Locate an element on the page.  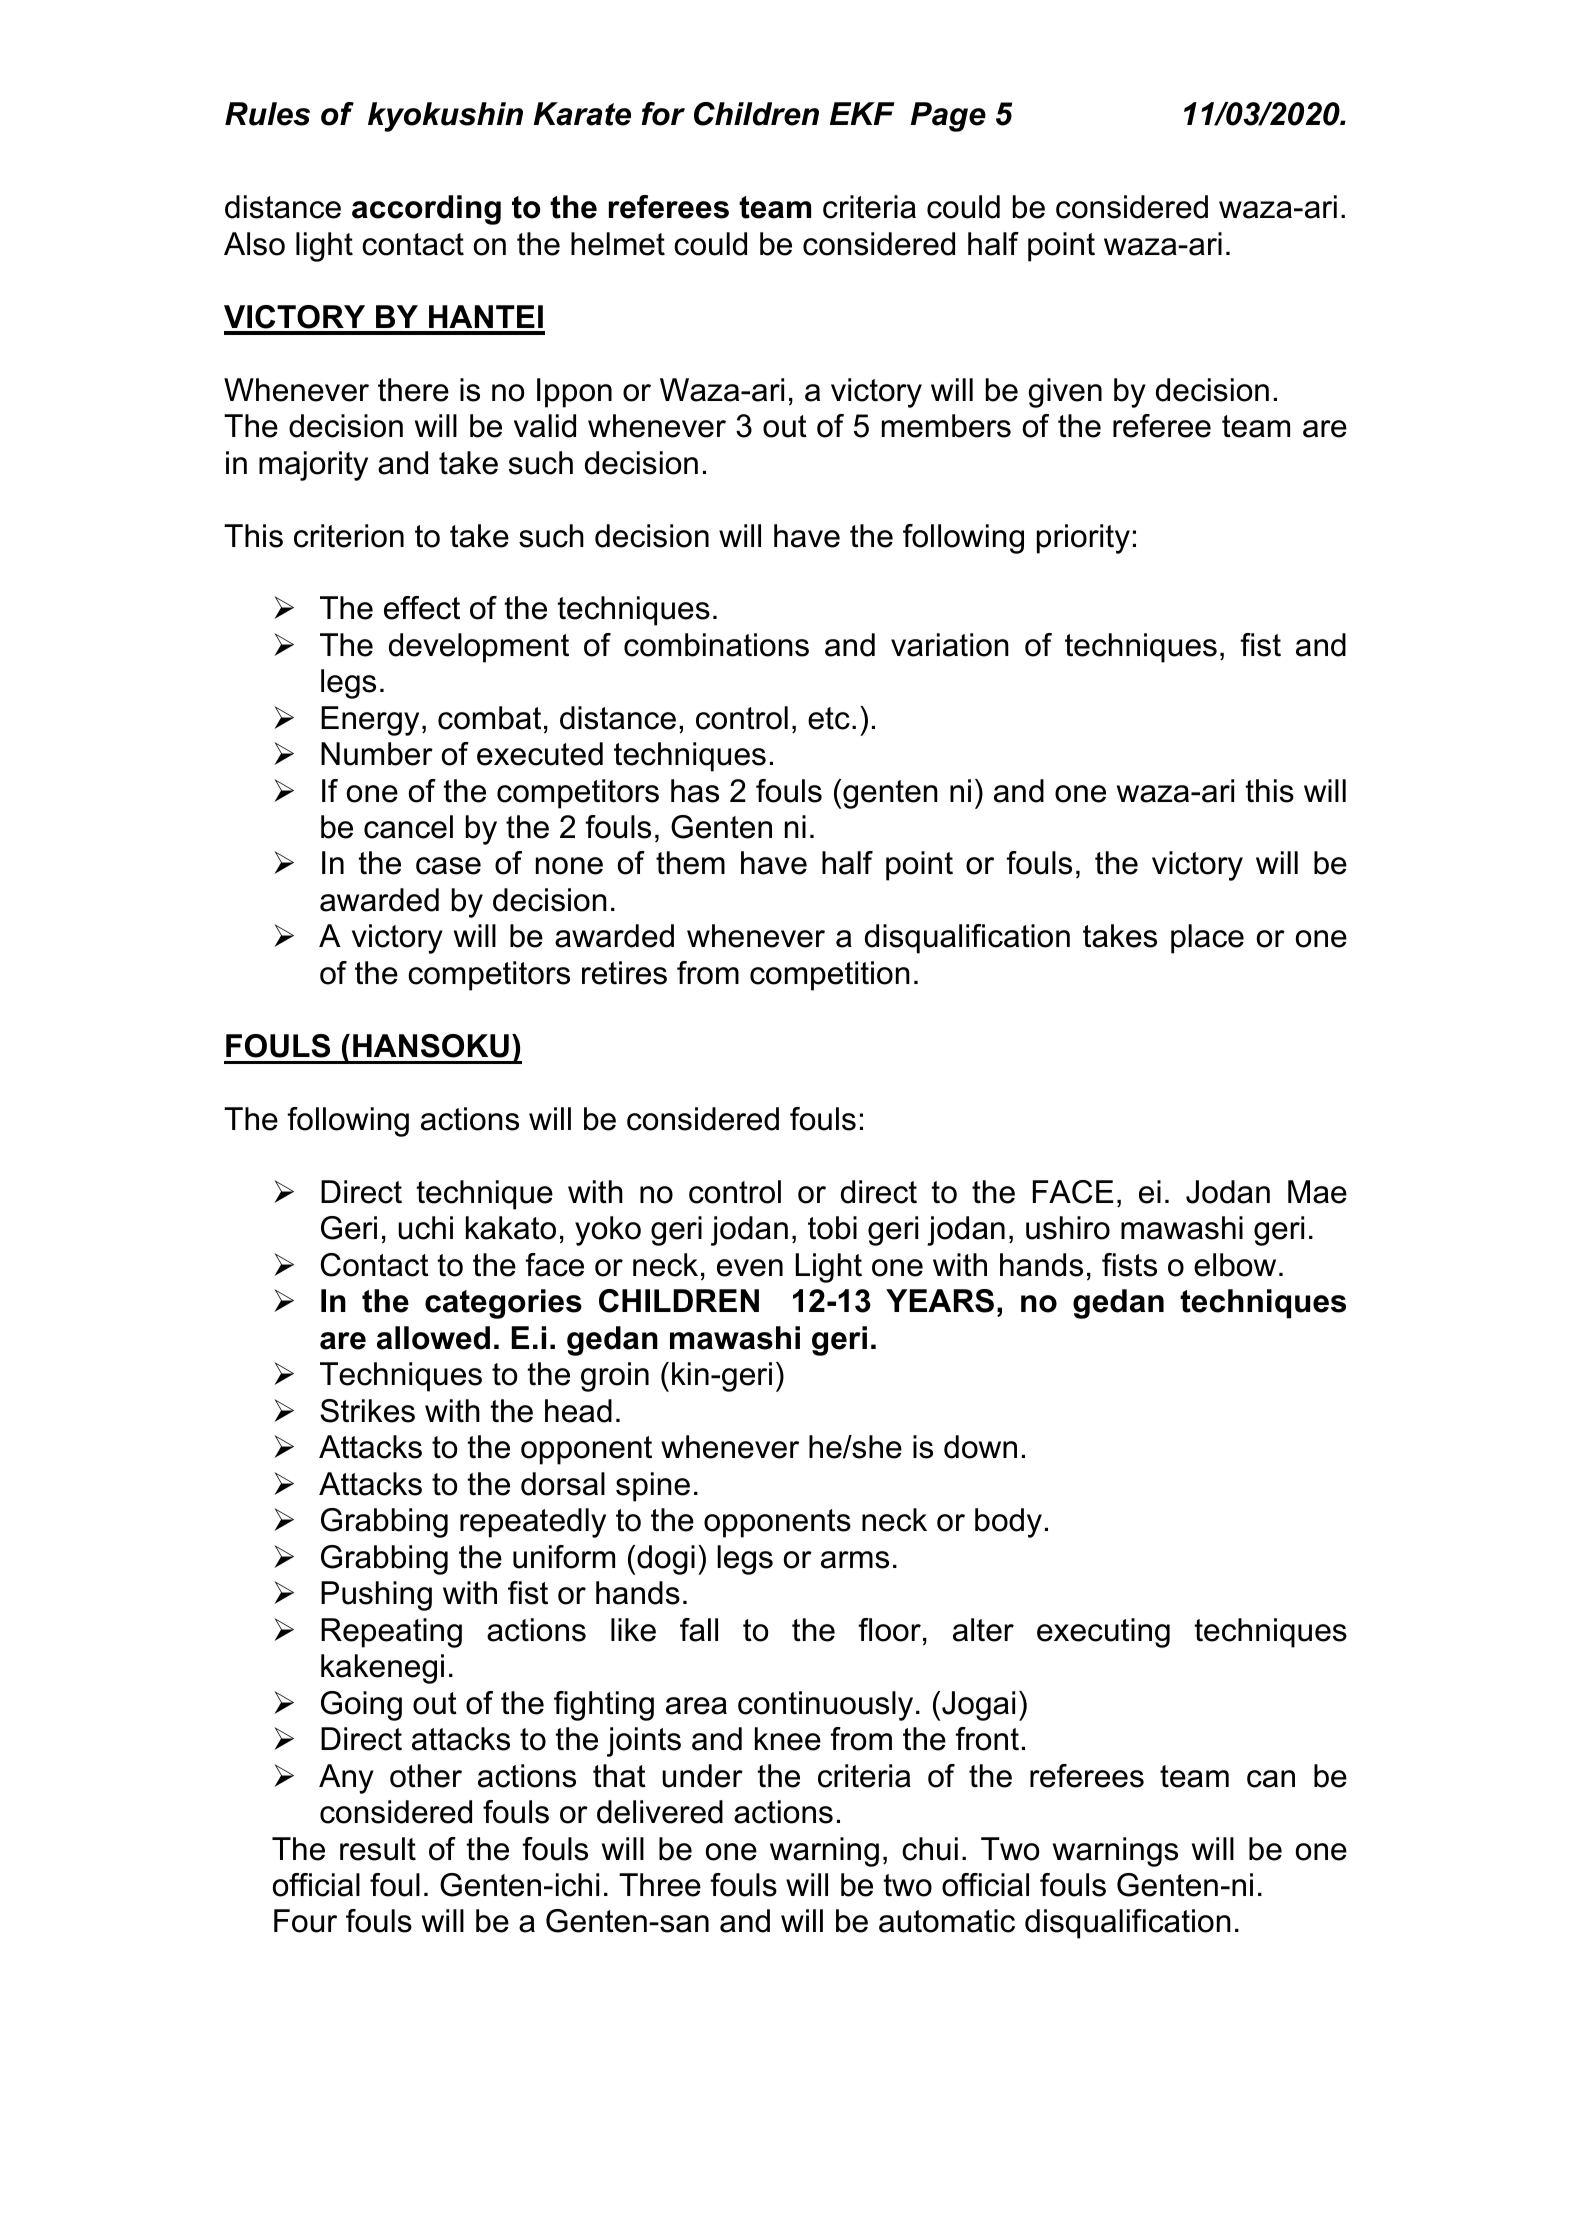
Mae is located at coordinates (1317, 1192).
